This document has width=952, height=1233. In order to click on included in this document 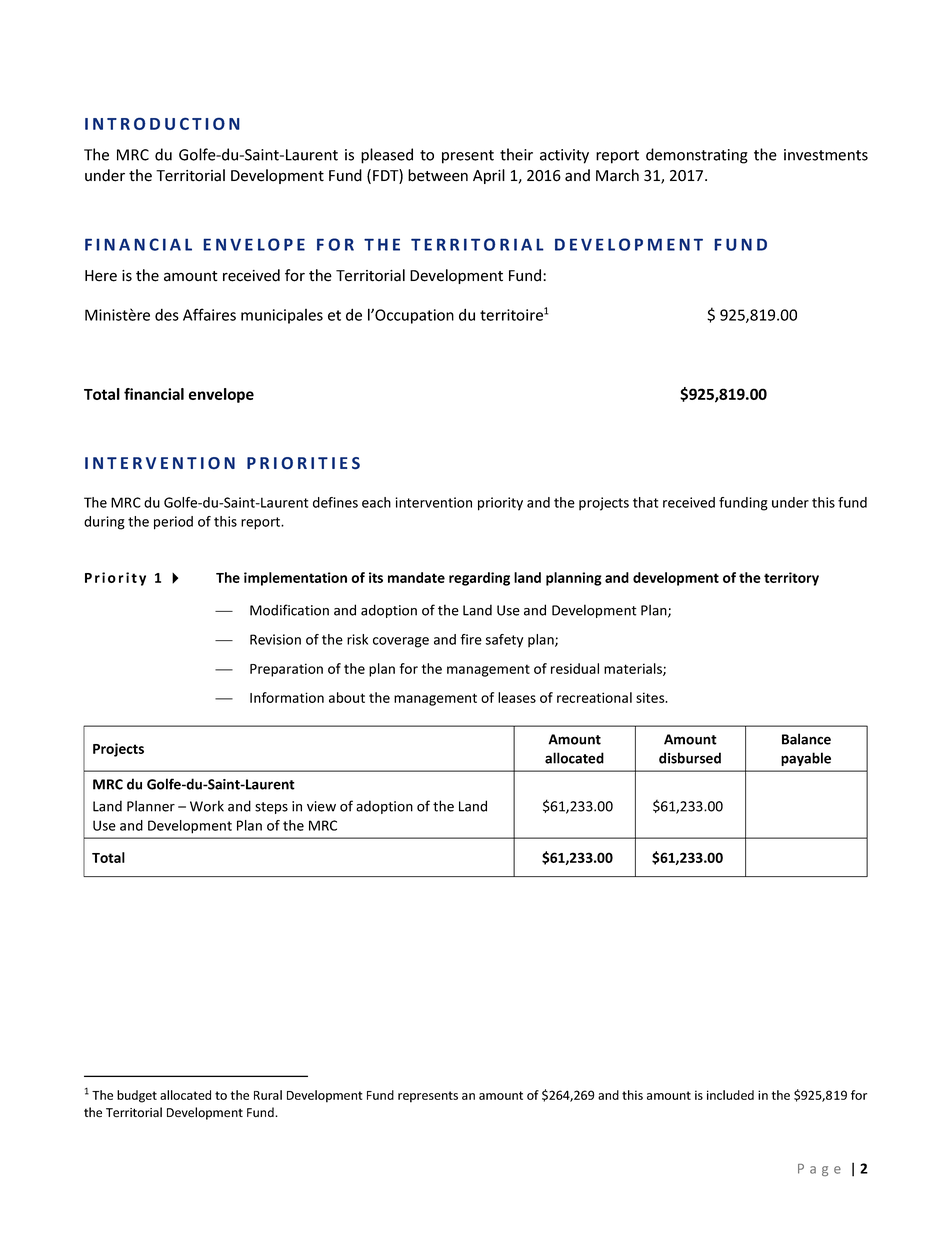, I will do `click(730, 1095)`.
